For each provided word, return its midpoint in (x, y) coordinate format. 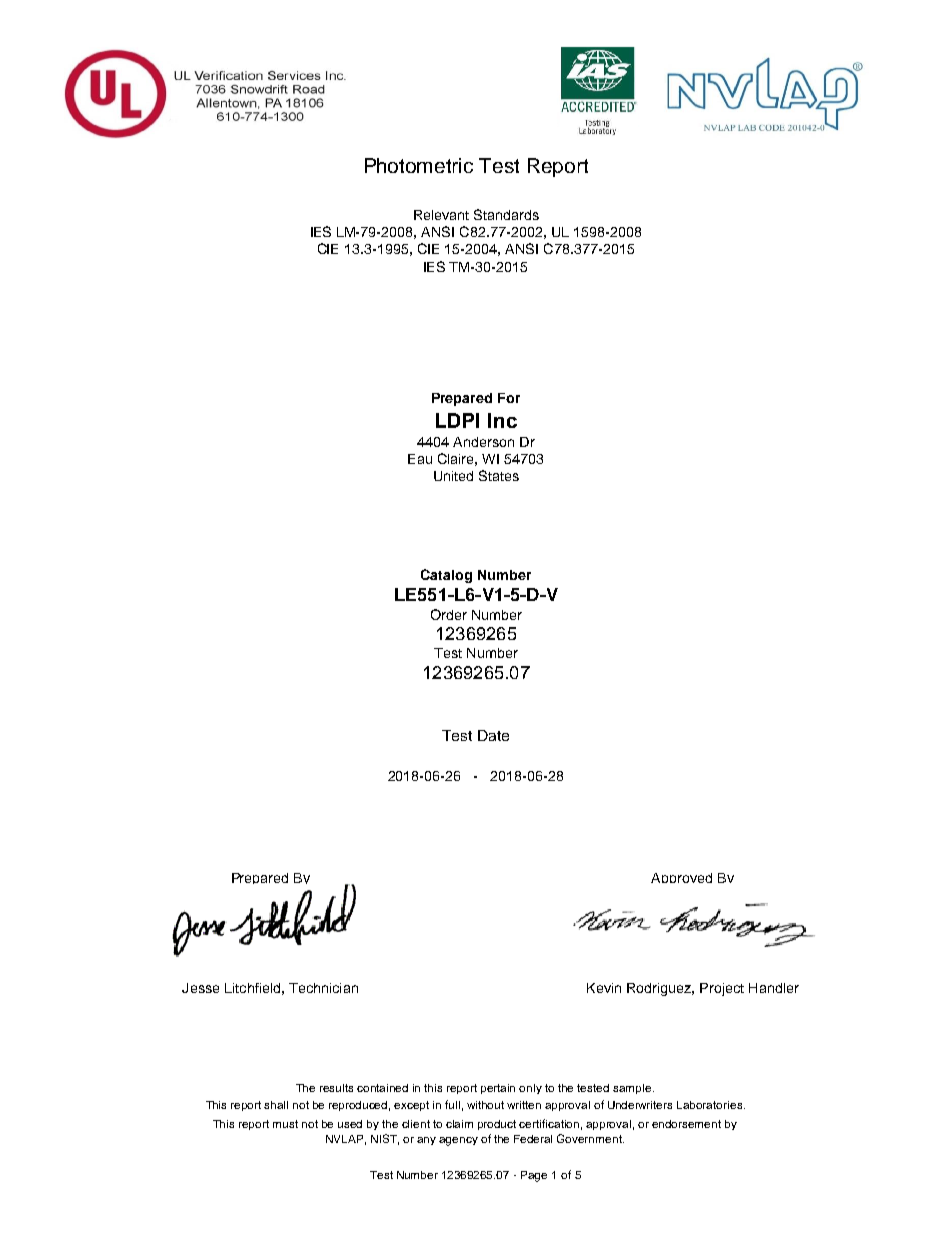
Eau (420, 459)
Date (493, 735)
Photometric (419, 165)
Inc (502, 420)
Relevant (441, 215)
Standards (506, 214)
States (499, 475)
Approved (681, 878)
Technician (323, 988)
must (285, 1124)
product (497, 1125)
